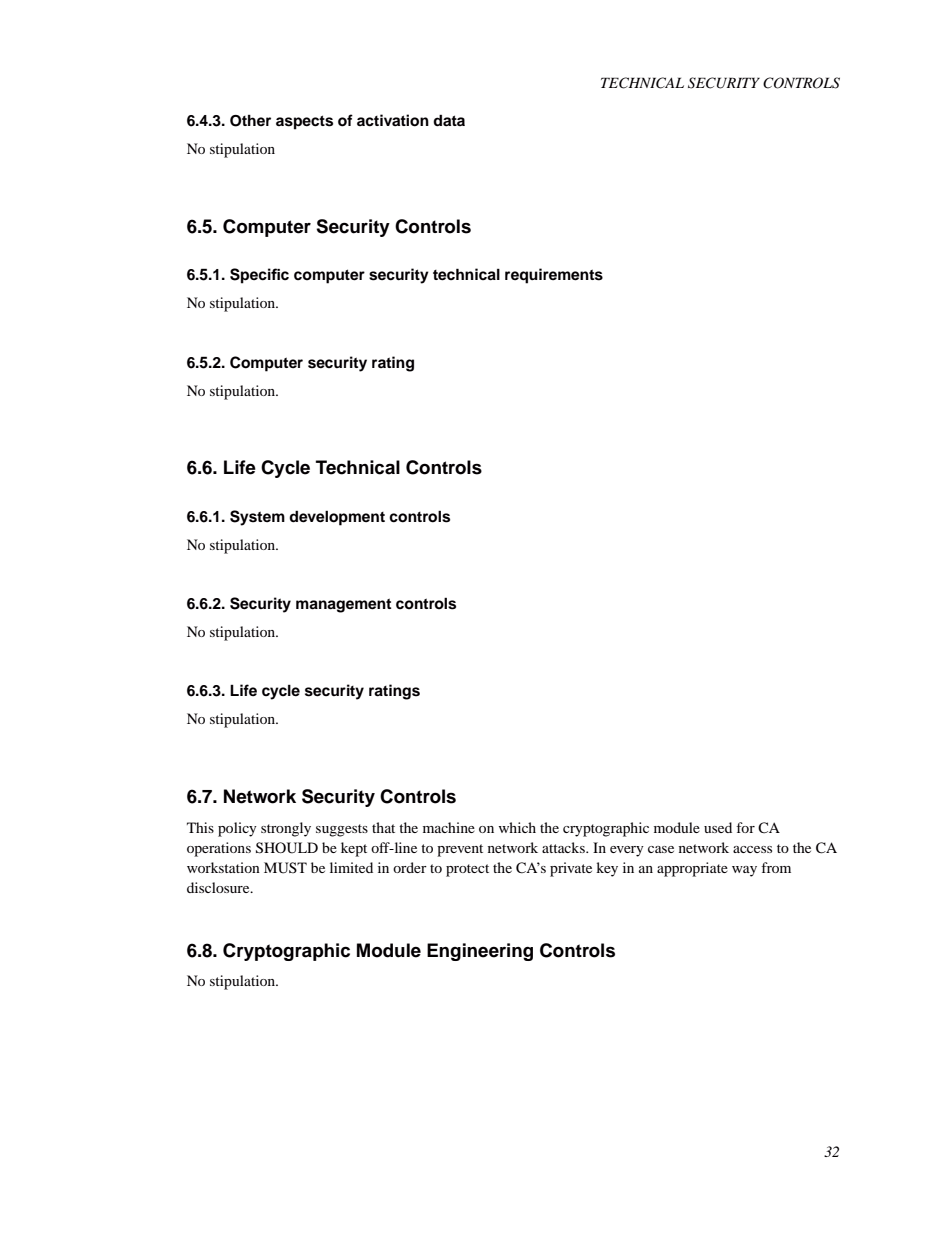 The height and width of the page is (1233, 952). What do you see at coordinates (449, 120) in the page?
I see `data` at bounding box center [449, 120].
